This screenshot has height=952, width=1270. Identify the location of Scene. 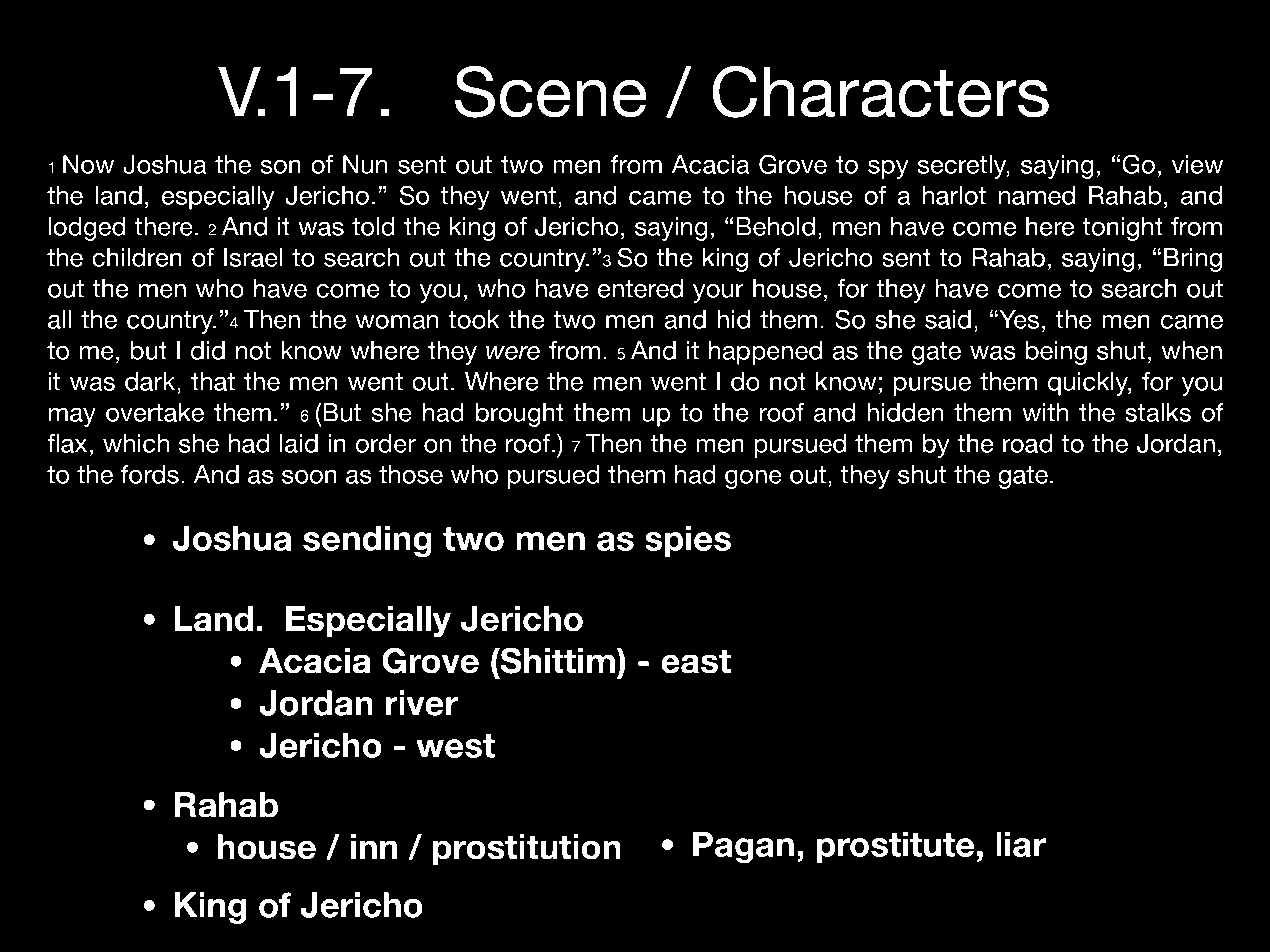
(551, 91).
